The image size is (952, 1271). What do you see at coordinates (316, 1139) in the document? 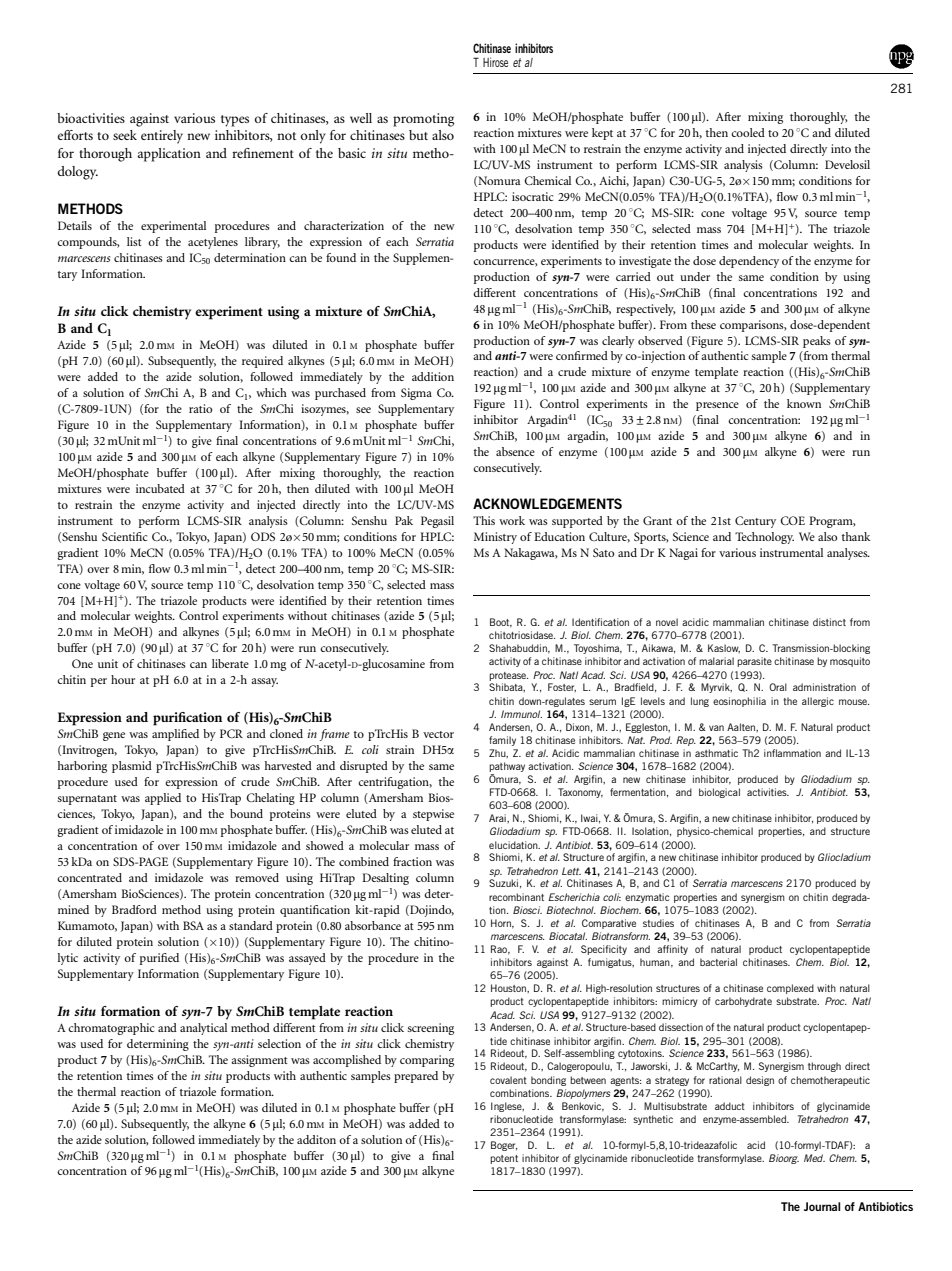
I see `additon` at bounding box center [316, 1139].
